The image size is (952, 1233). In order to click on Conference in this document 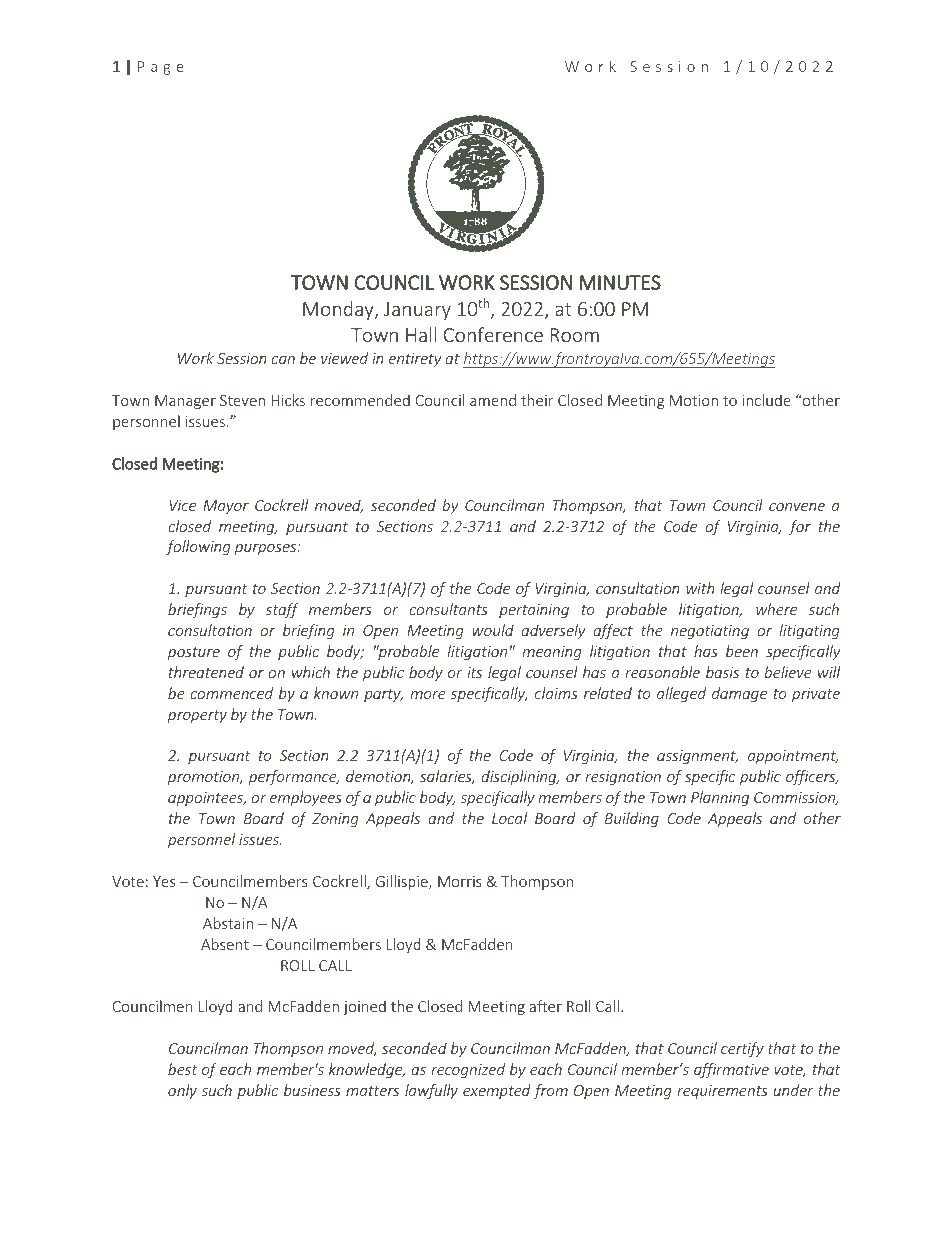, I will do `click(493, 334)`.
